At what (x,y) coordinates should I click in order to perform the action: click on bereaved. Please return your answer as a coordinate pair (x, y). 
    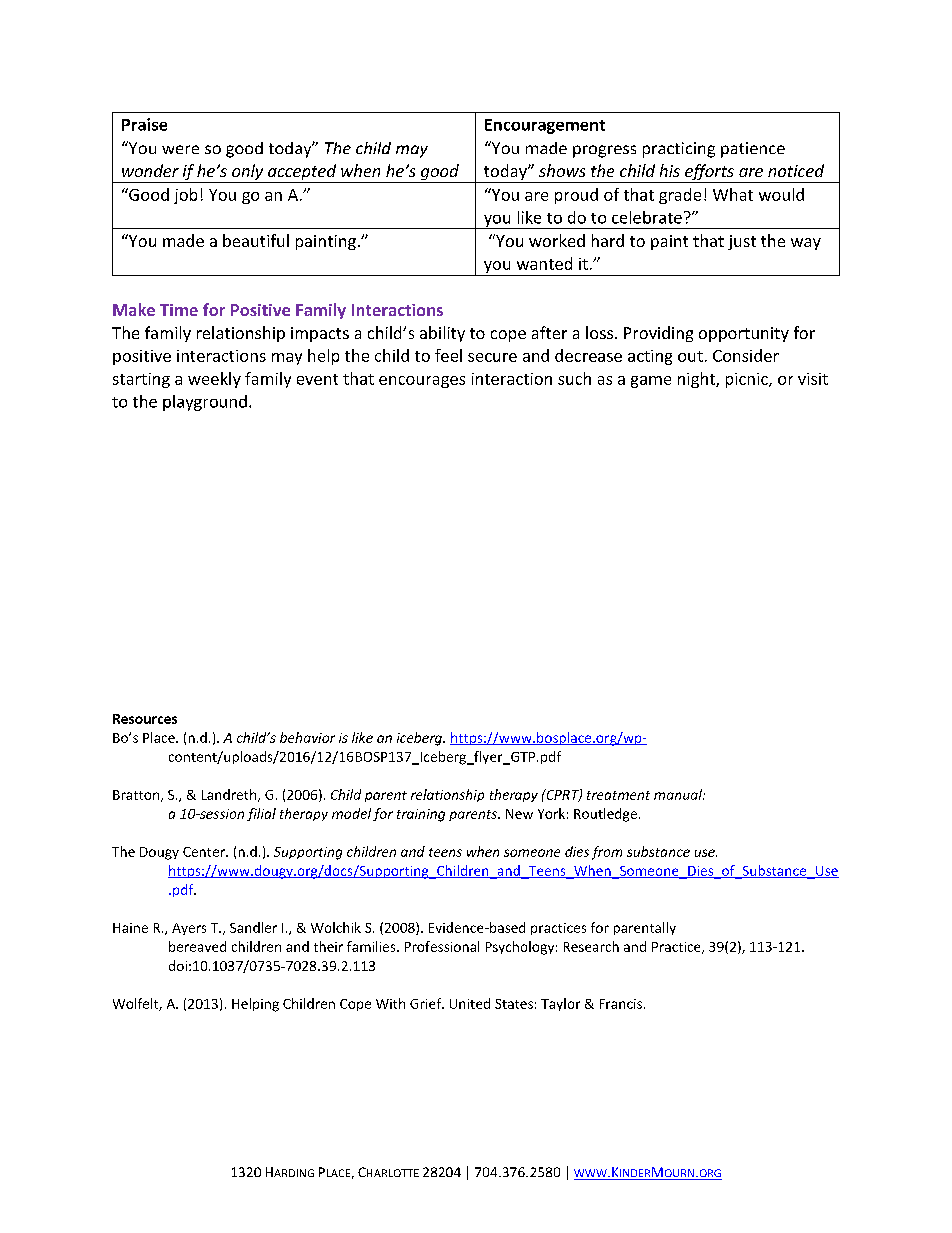
    Looking at the image, I should click on (197, 946).
